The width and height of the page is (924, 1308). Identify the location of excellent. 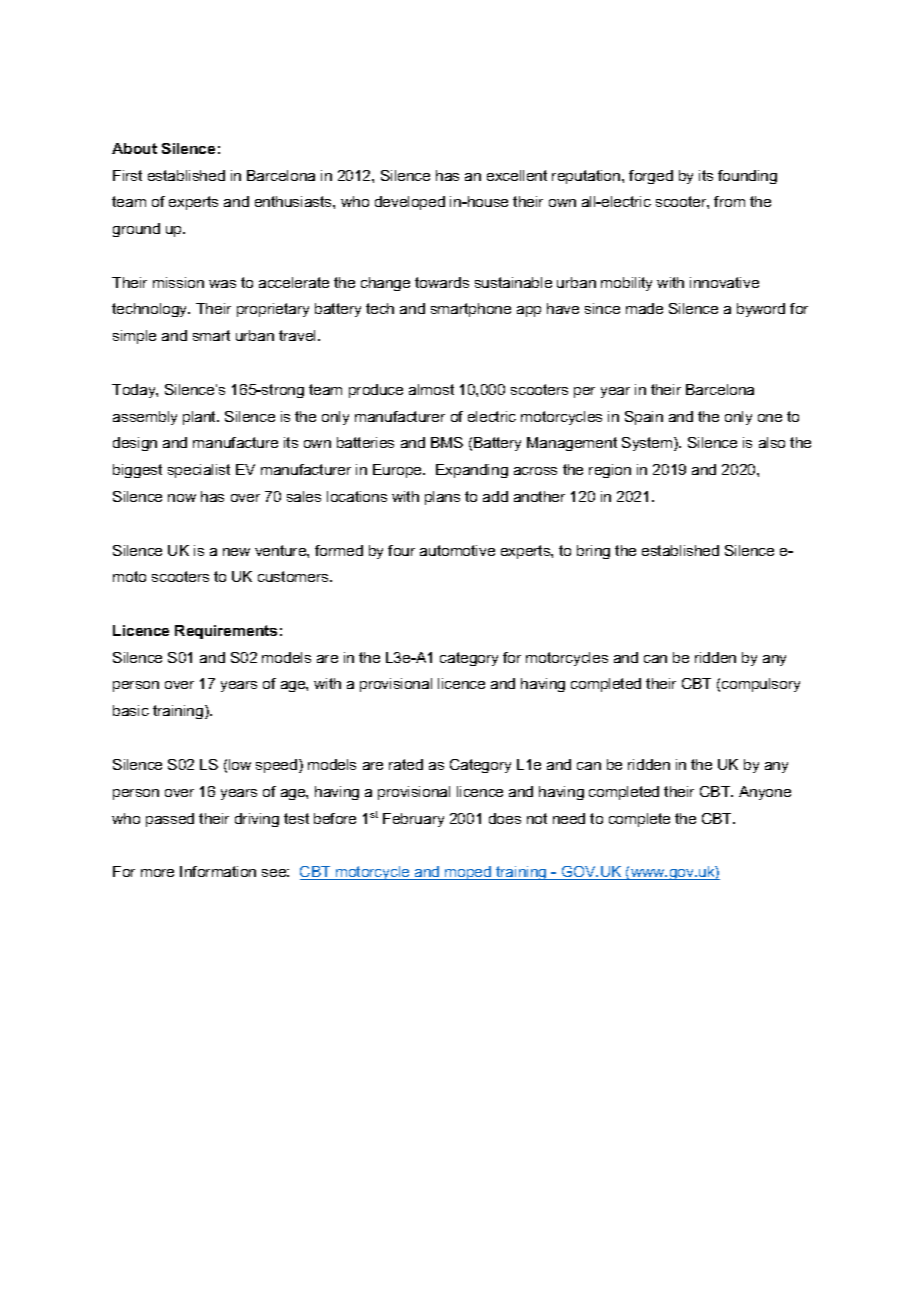
(517, 175).
